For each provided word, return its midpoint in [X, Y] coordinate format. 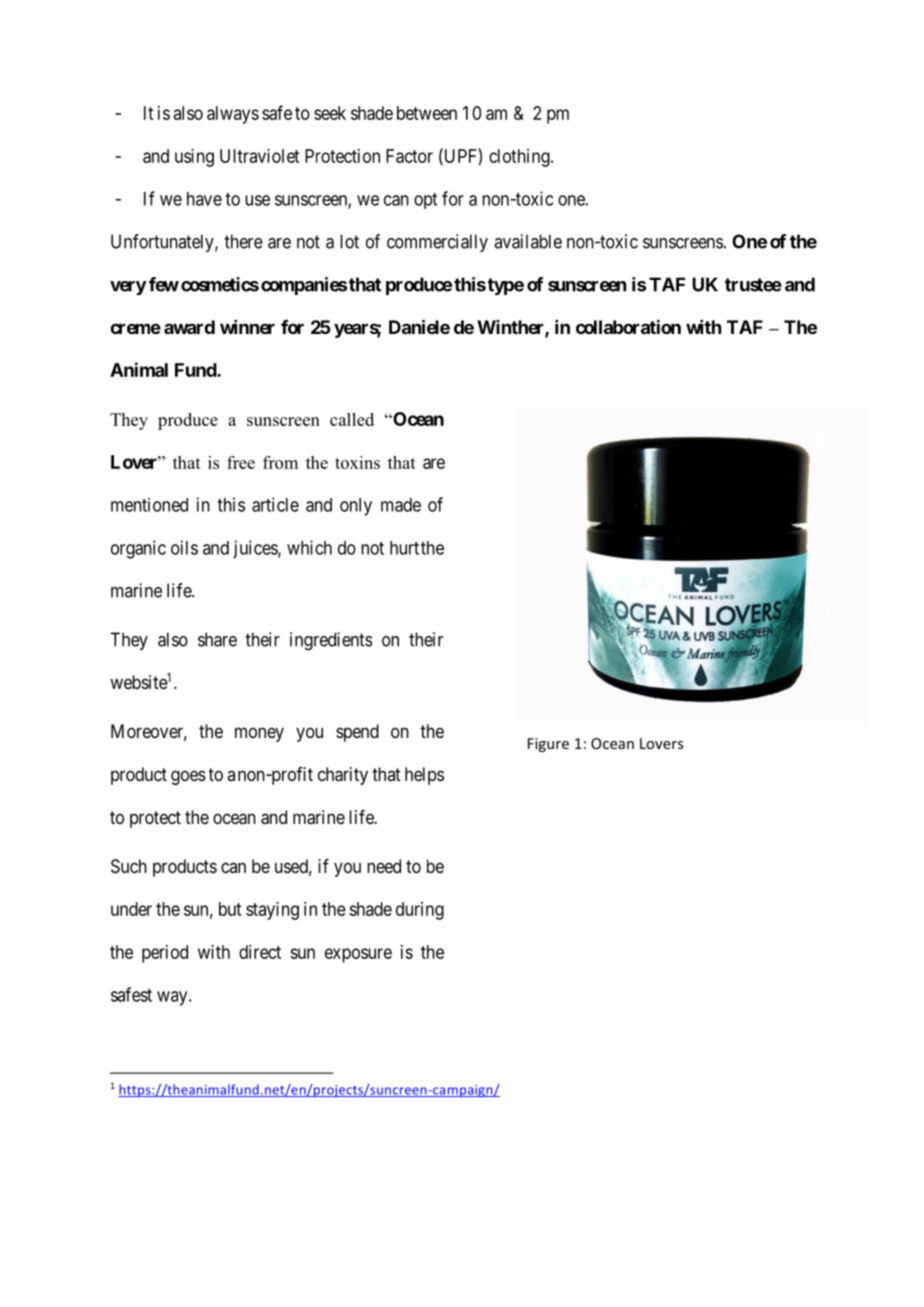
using [194, 158]
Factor [409, 156]
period [165, 954]
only [356, 507]
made [401, 505]
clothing [520, 158]
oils [184, 547]
